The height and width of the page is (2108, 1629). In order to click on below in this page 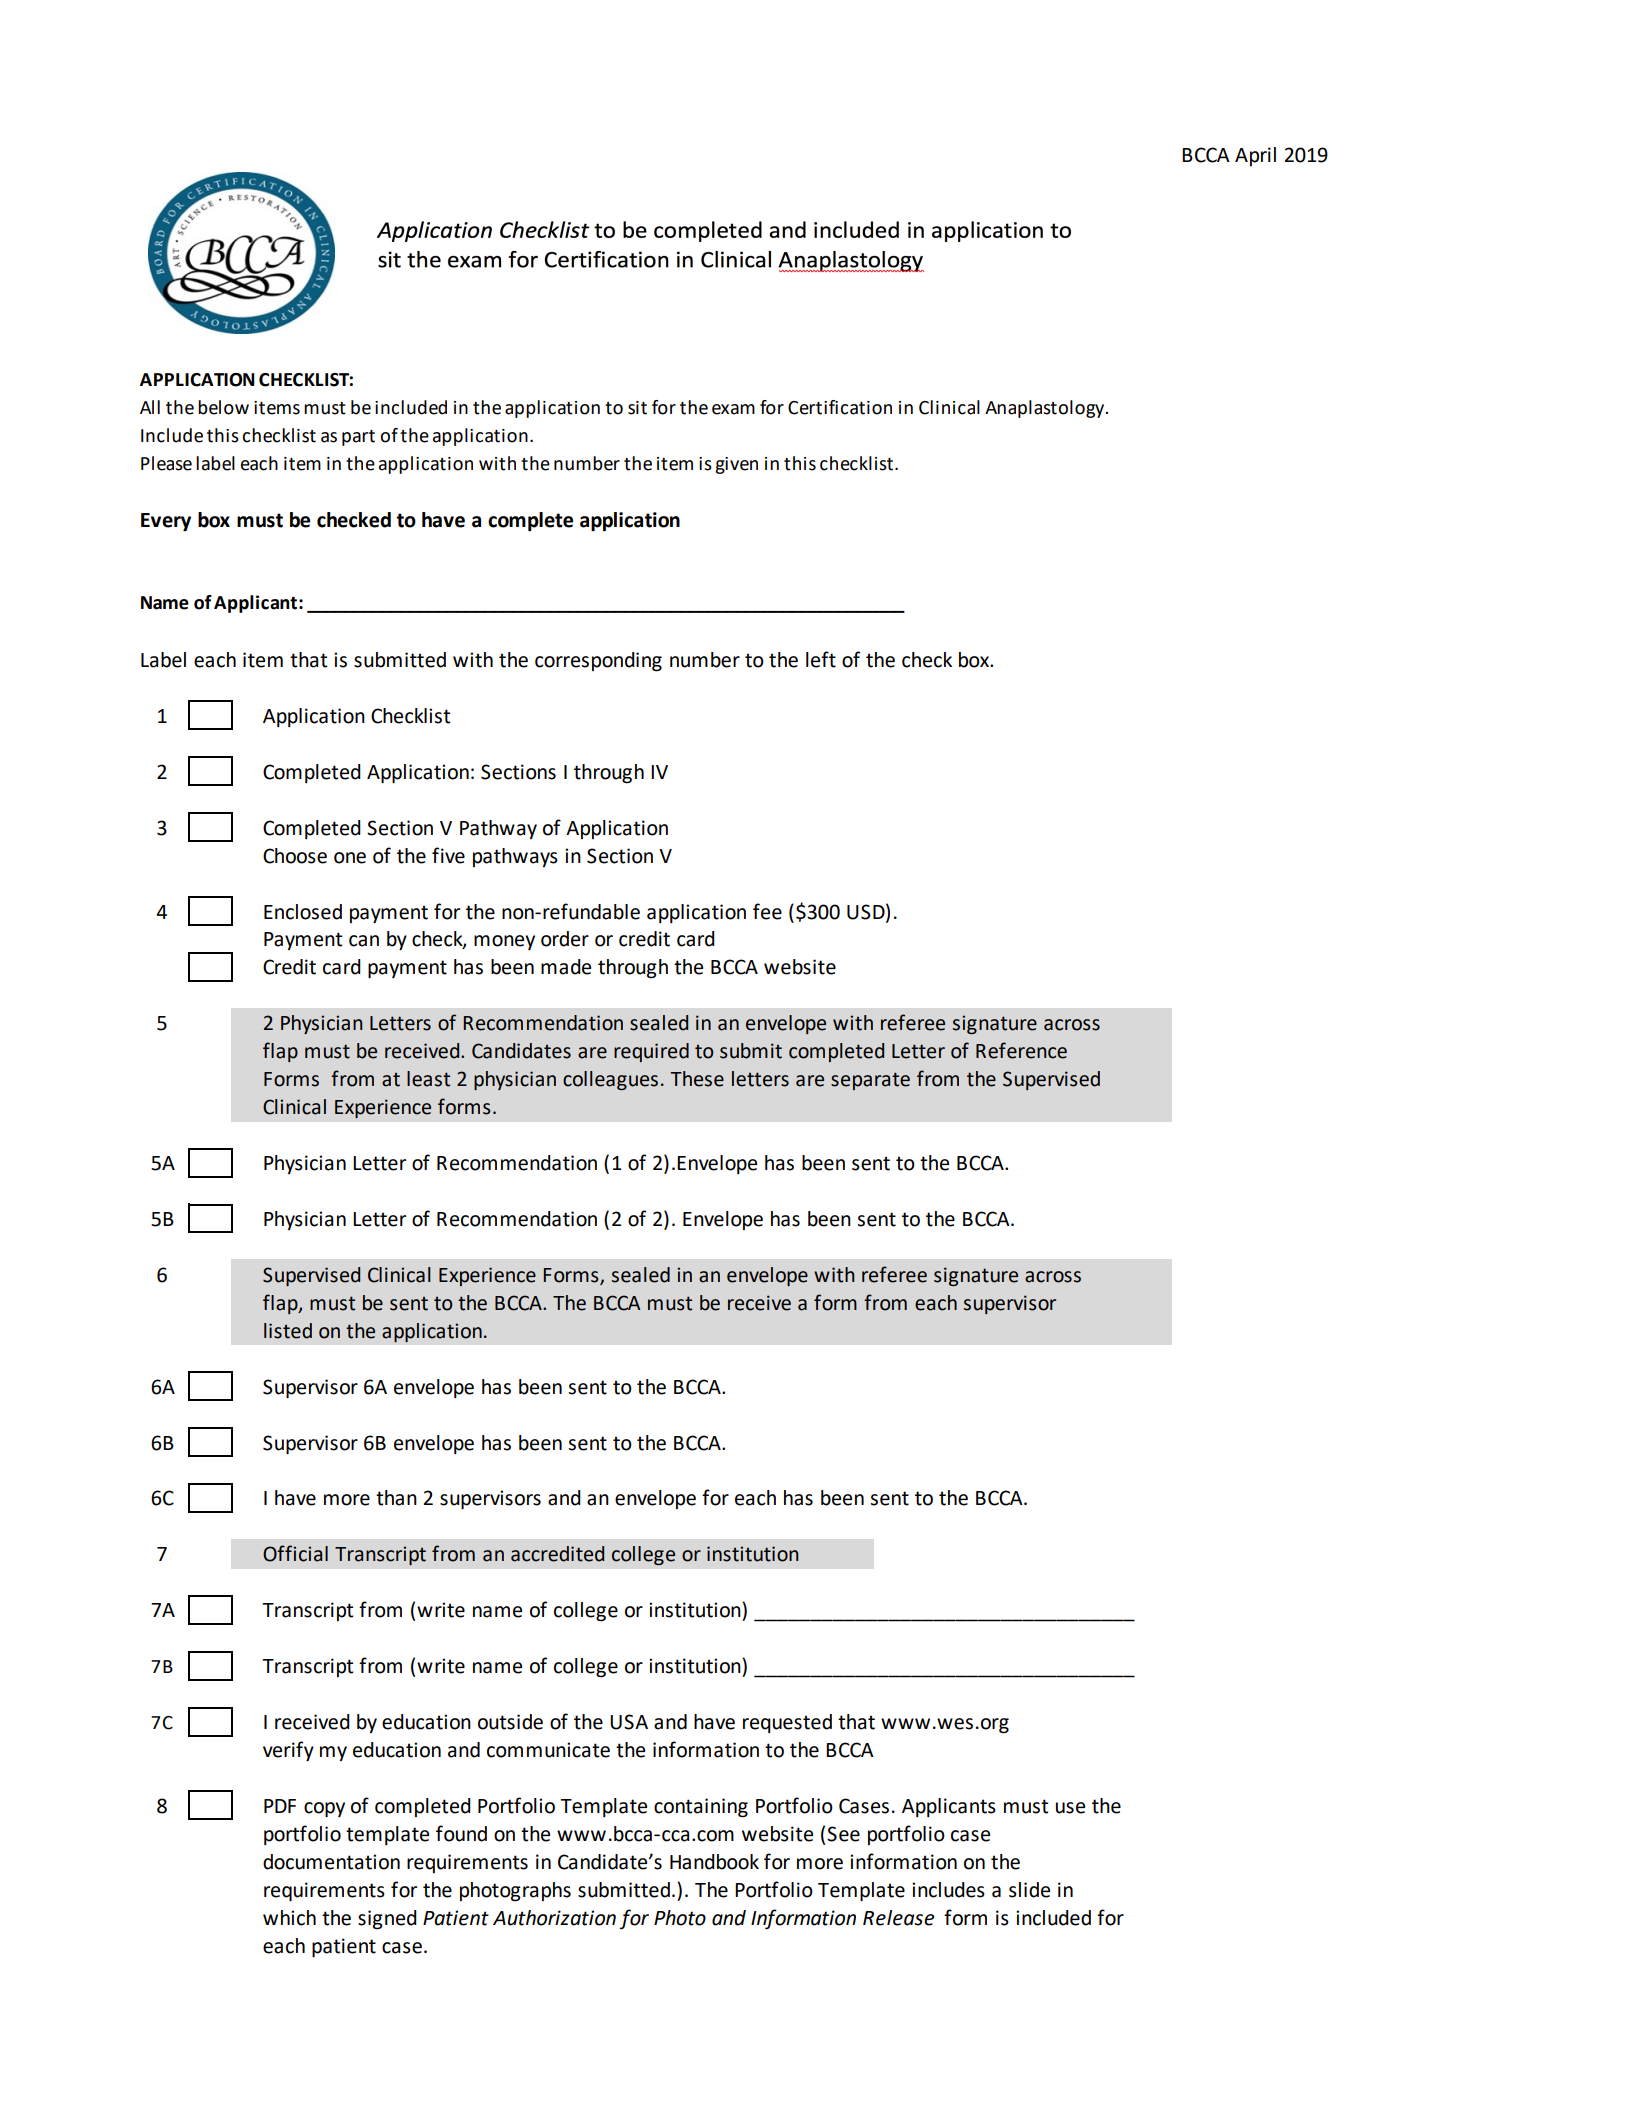, I will do `click(223, 407)`.
